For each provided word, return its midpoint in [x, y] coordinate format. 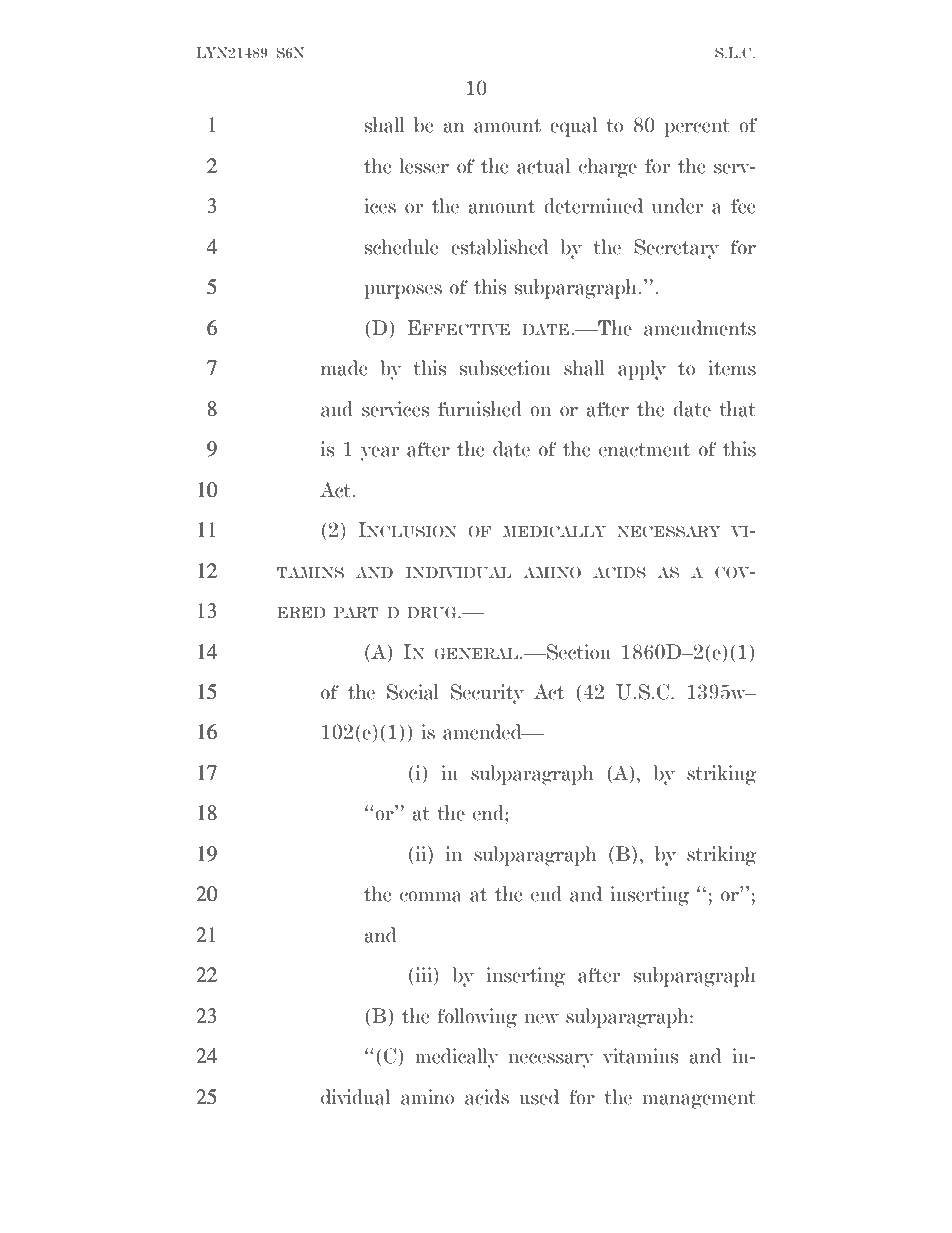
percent [697, 128]
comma [431, 896]
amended [483, 732]
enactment [644, 450]
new [542, 1018]
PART [356, 613]
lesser [424, 166]
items [732, 368]
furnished [480, 409]
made [344, 368]
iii [424, 976]
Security [487, 694]
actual [543, 166]
